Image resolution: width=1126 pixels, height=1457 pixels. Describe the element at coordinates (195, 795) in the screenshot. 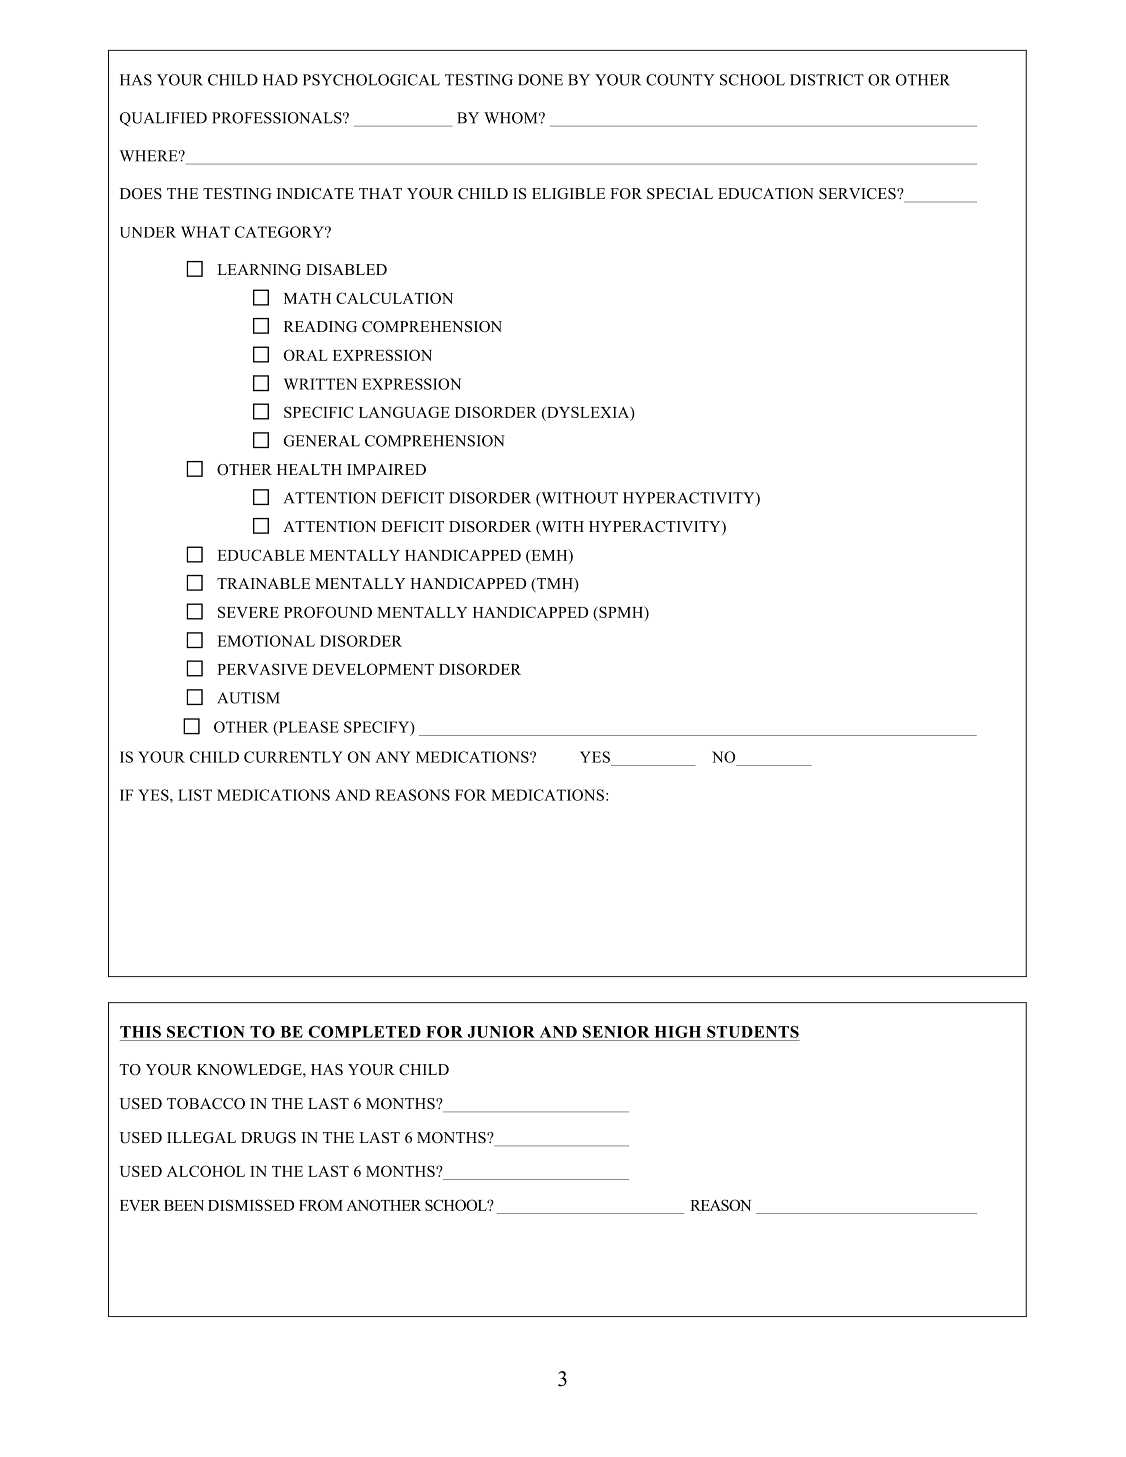

I see `LIST` at that location.
